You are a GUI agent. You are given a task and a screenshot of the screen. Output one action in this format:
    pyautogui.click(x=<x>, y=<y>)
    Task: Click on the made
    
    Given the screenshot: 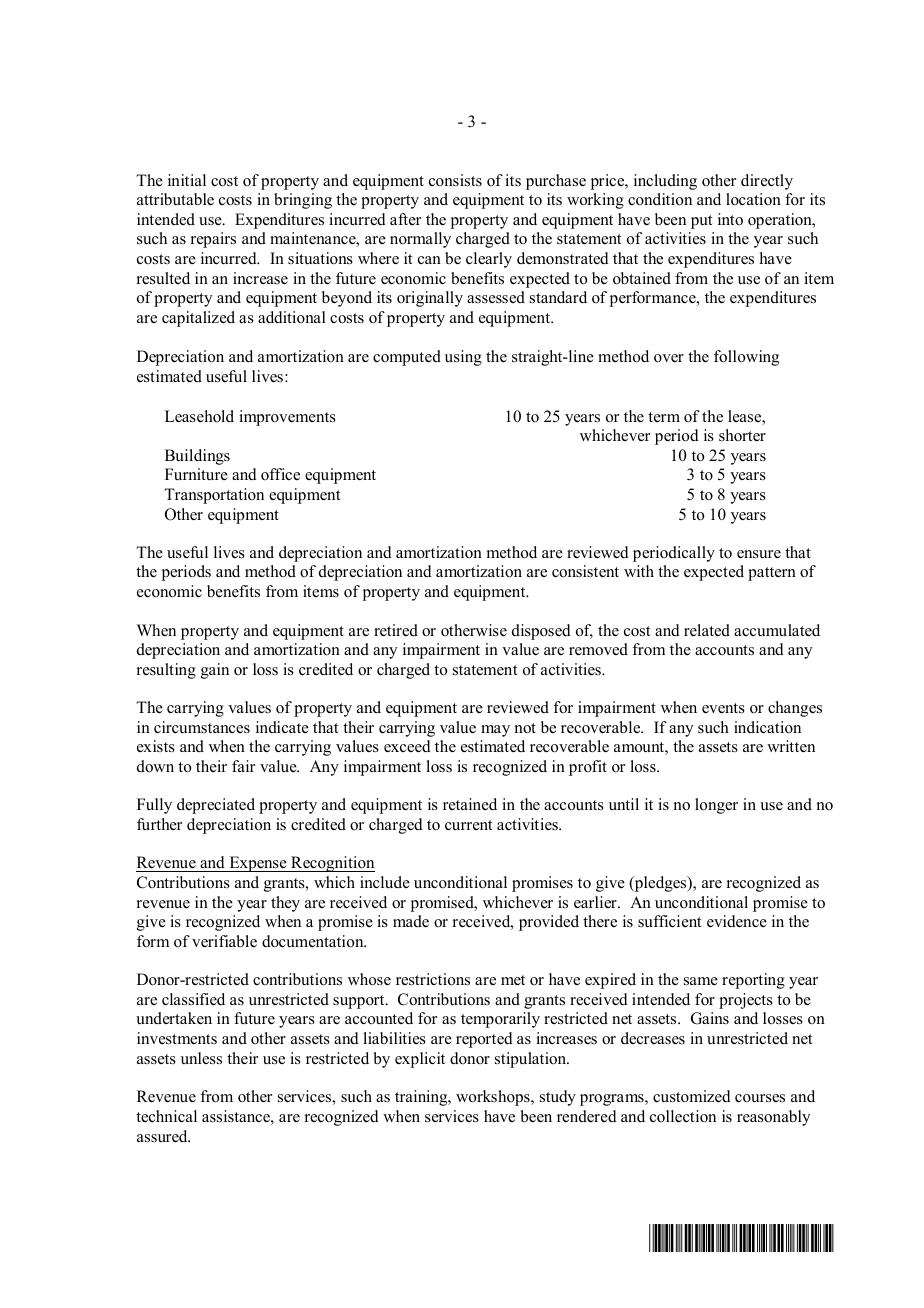 What is the action you would take?
    pyautogui.click(x=411, y=921)
